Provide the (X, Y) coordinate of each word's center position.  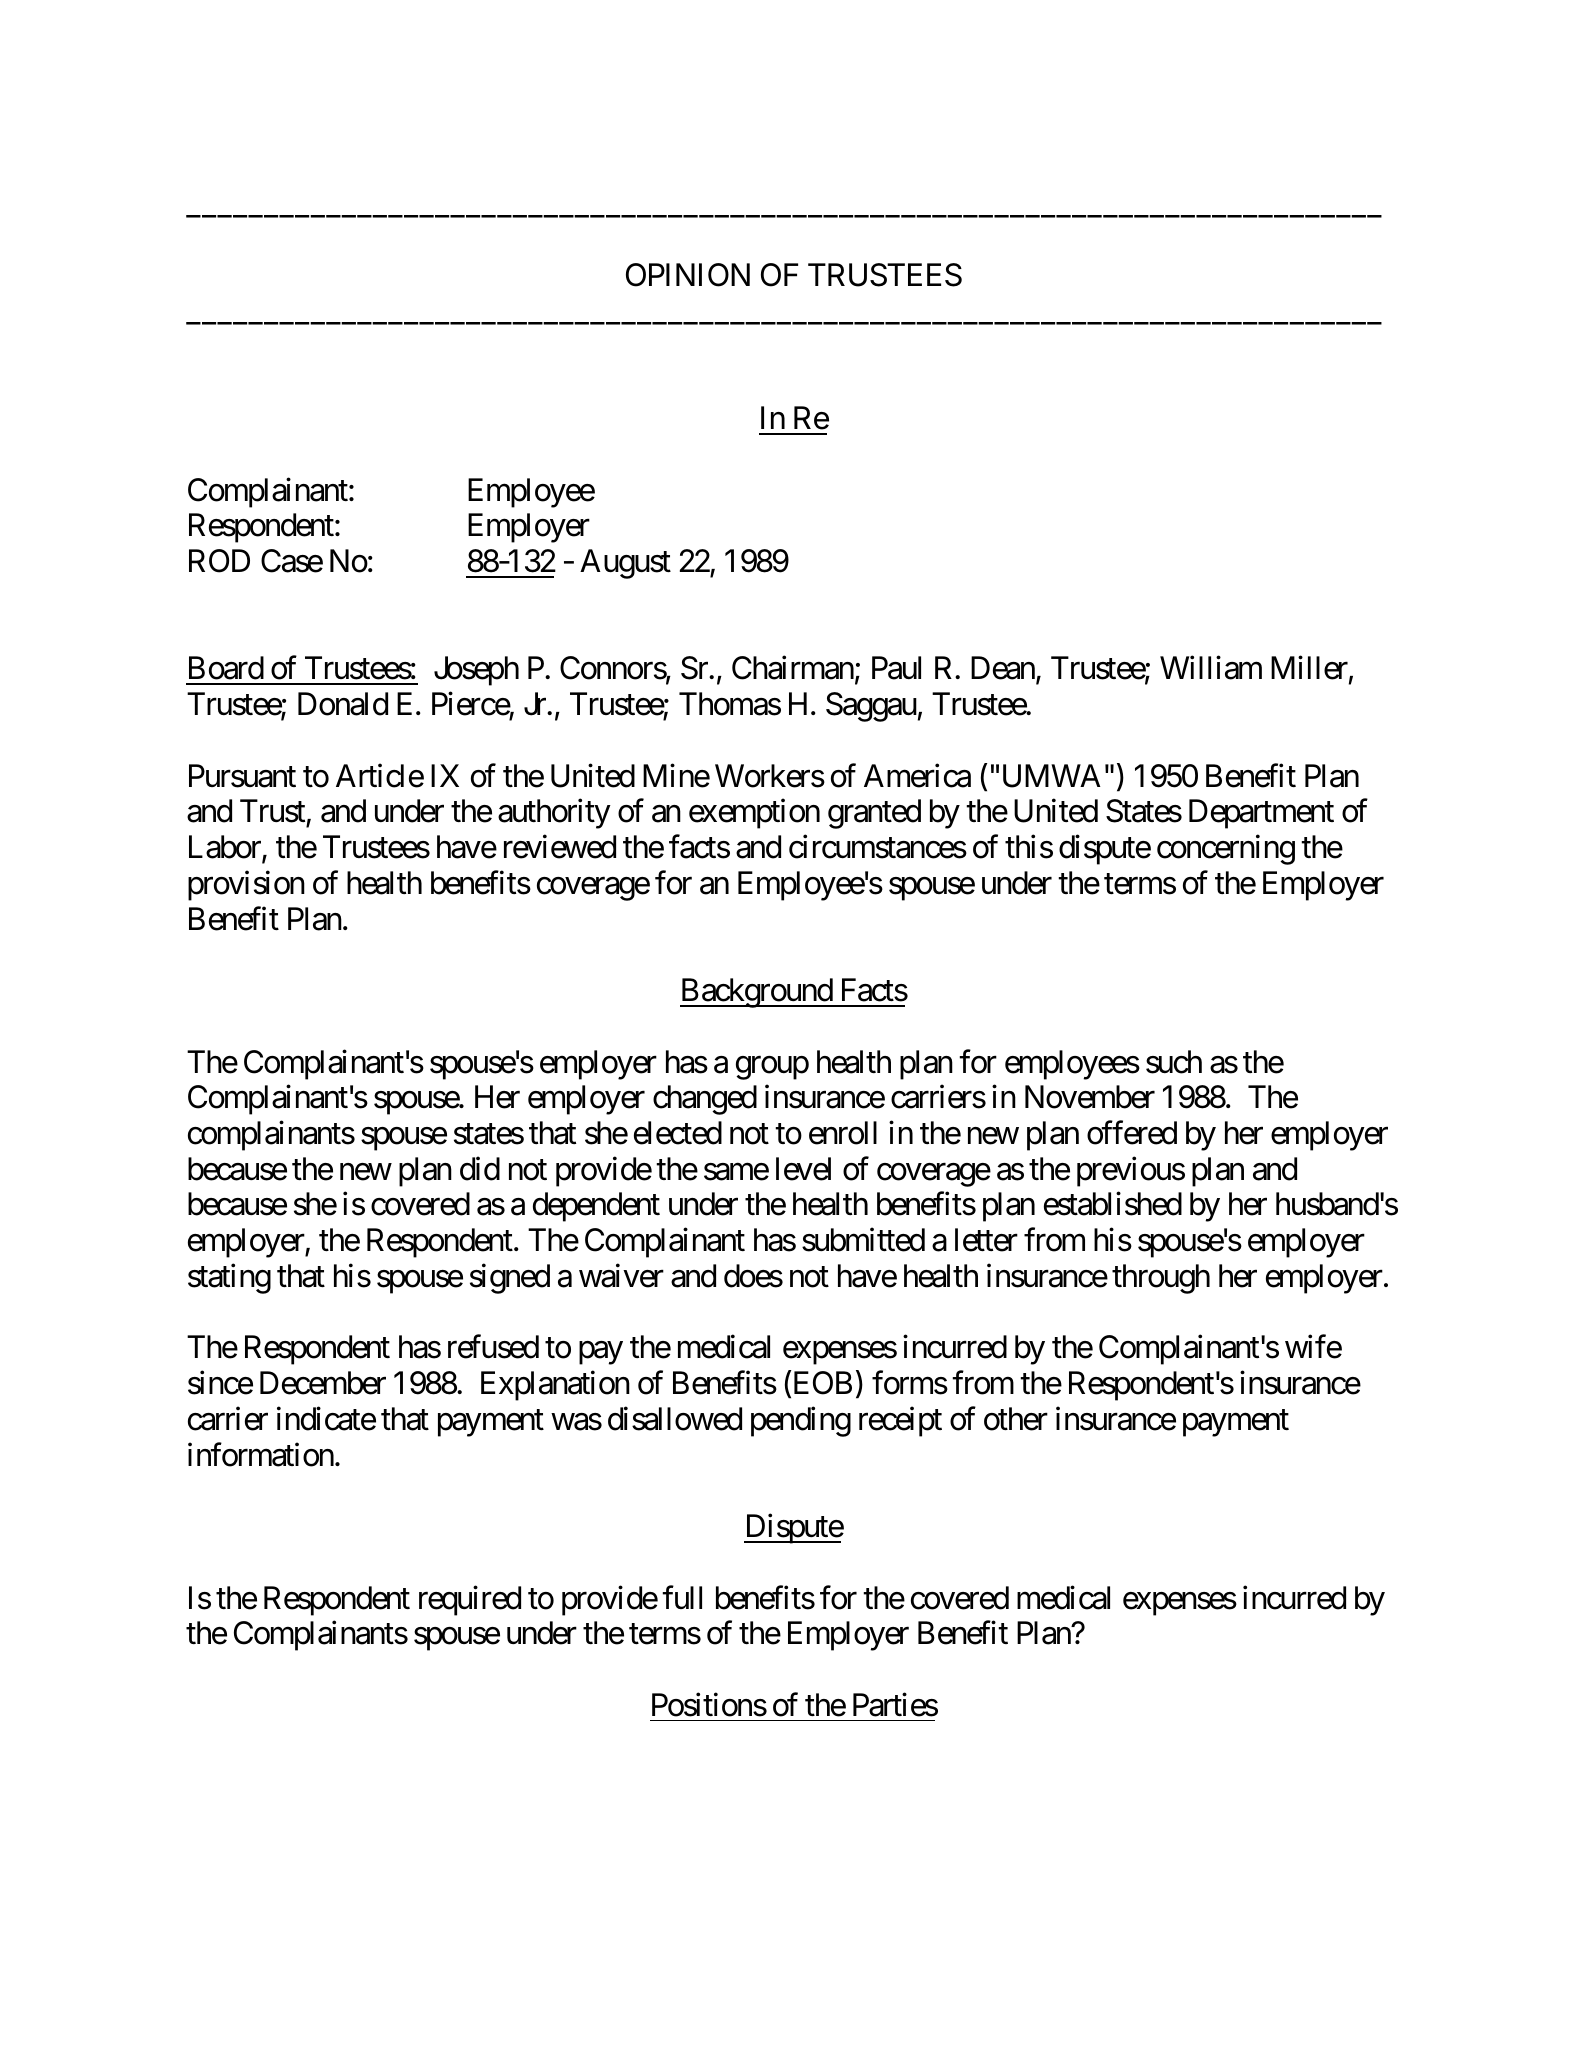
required (470, 1600)
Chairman (793, 668)
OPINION (688, 275)
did (480, 1169)
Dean (1003, 668)
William (1211, 668)
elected (678, 1133)
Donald (343, 704)
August (625, 564)
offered (1132, 1133)
